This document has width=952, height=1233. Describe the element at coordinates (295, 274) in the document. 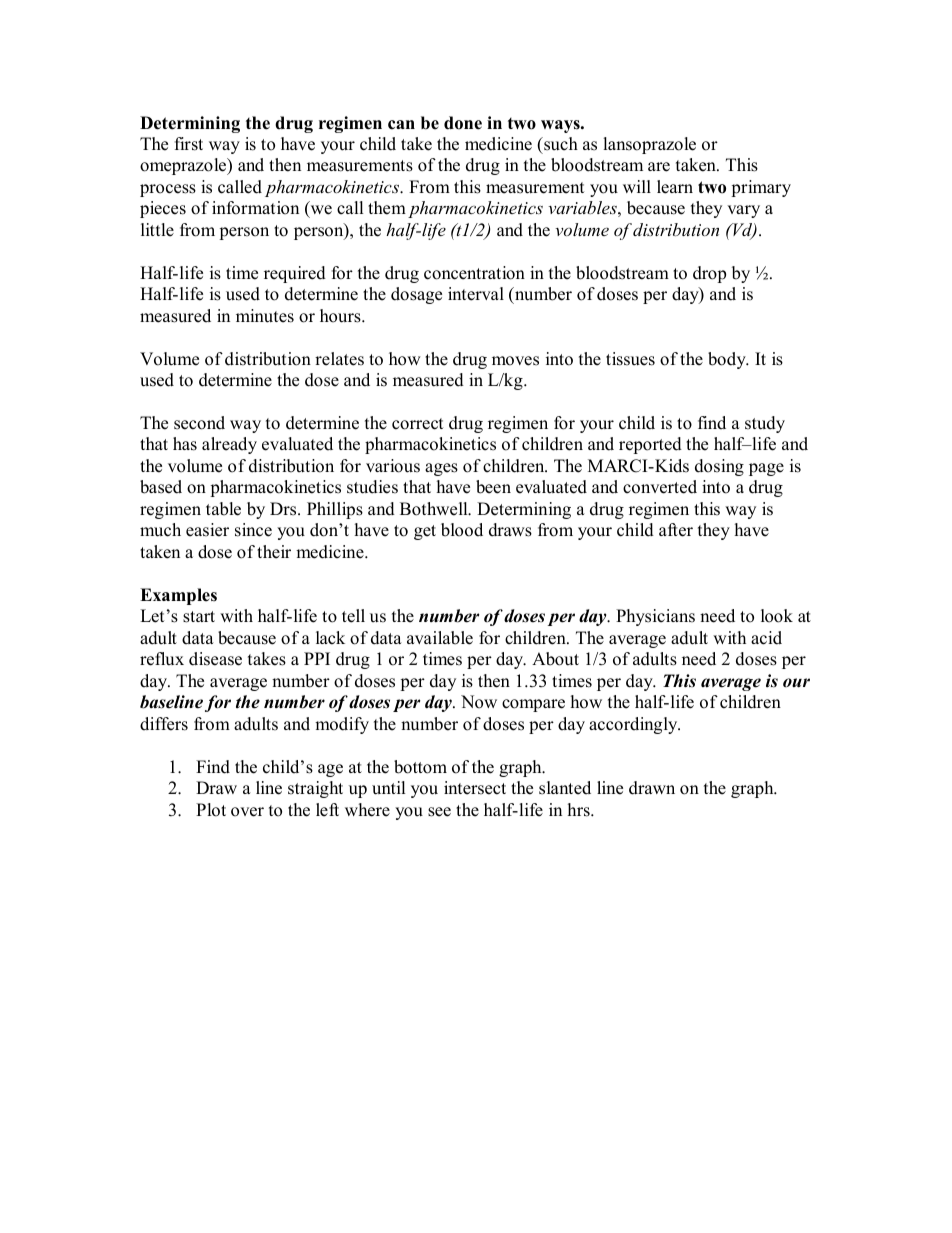

I see `required` at that location.
